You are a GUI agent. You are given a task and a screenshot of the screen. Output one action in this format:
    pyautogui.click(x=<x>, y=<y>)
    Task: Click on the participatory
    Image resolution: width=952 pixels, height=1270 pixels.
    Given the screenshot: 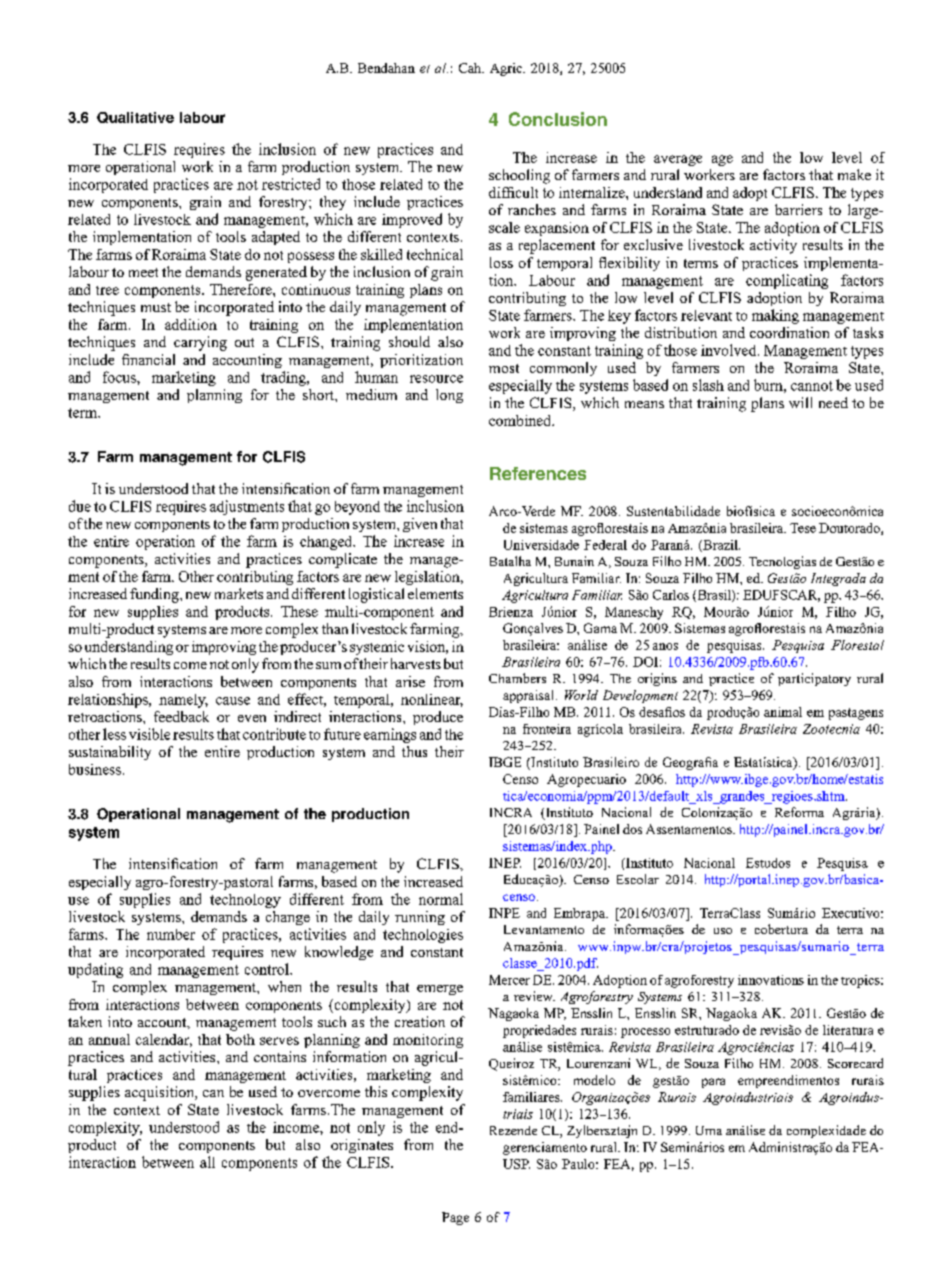 What is the action you would take?
    pyautogui.click(x=814, y=679)
